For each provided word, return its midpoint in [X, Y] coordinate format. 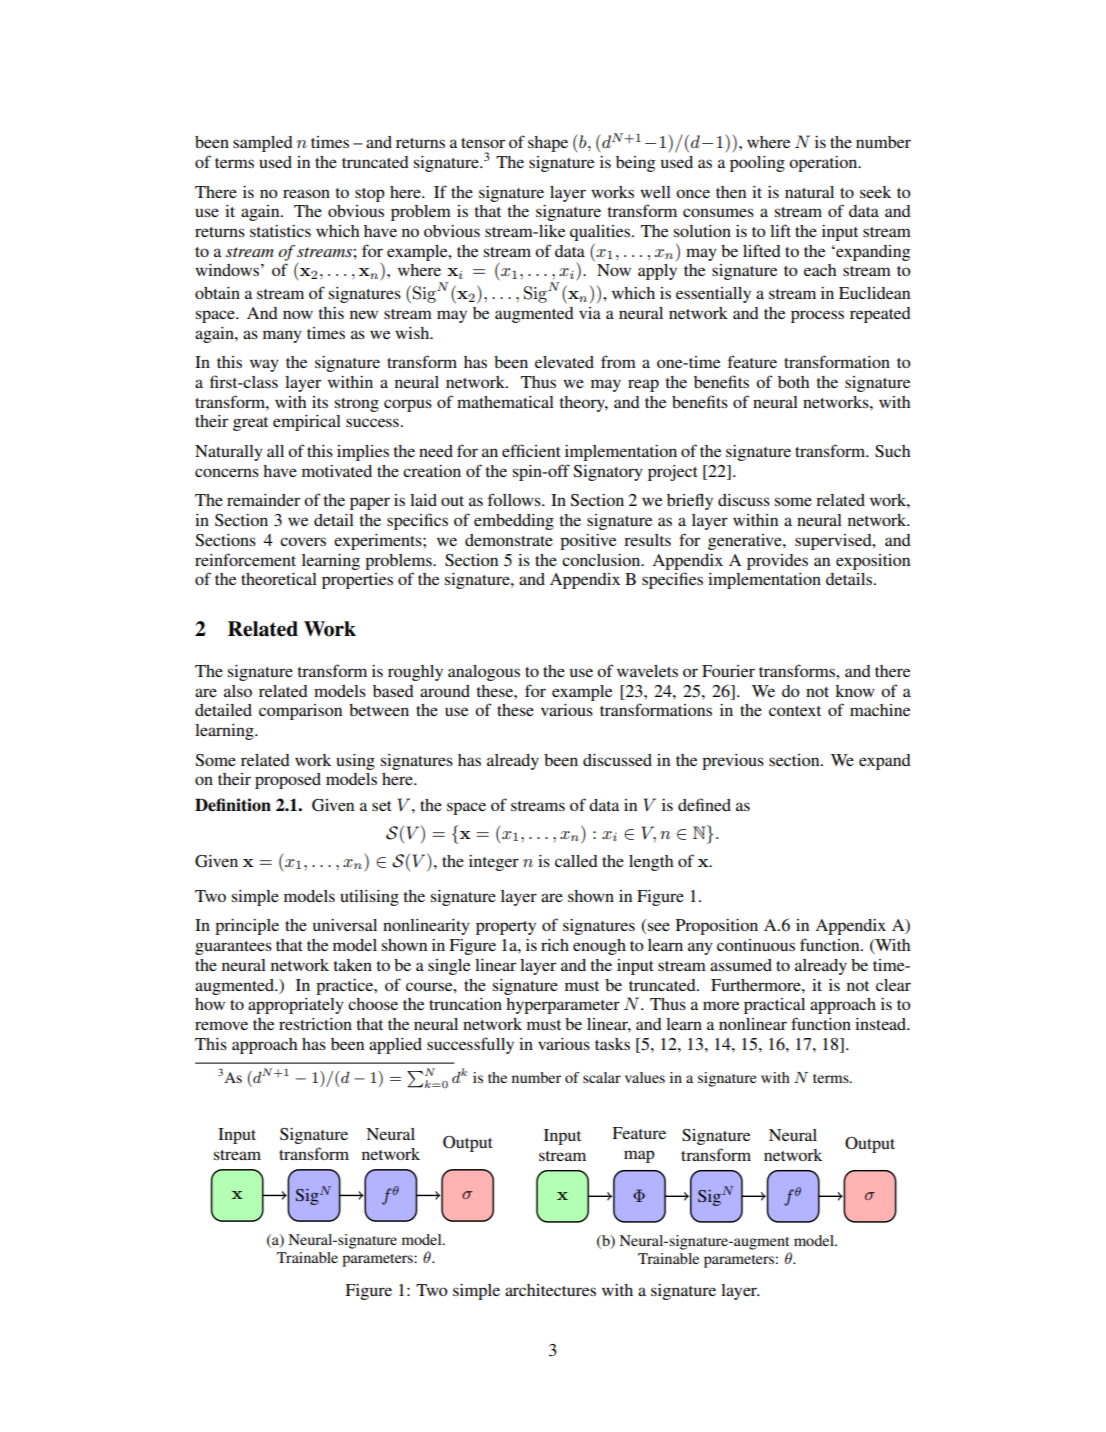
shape [548, 144]
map [639, 1156]
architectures [550, 1290]
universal [345, 925]
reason [306, 193]
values [645, 1077]
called [576, 861]
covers [303, 541]
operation [824, 164]
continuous [756, 945]
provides [777, 562]
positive [588, 542]
